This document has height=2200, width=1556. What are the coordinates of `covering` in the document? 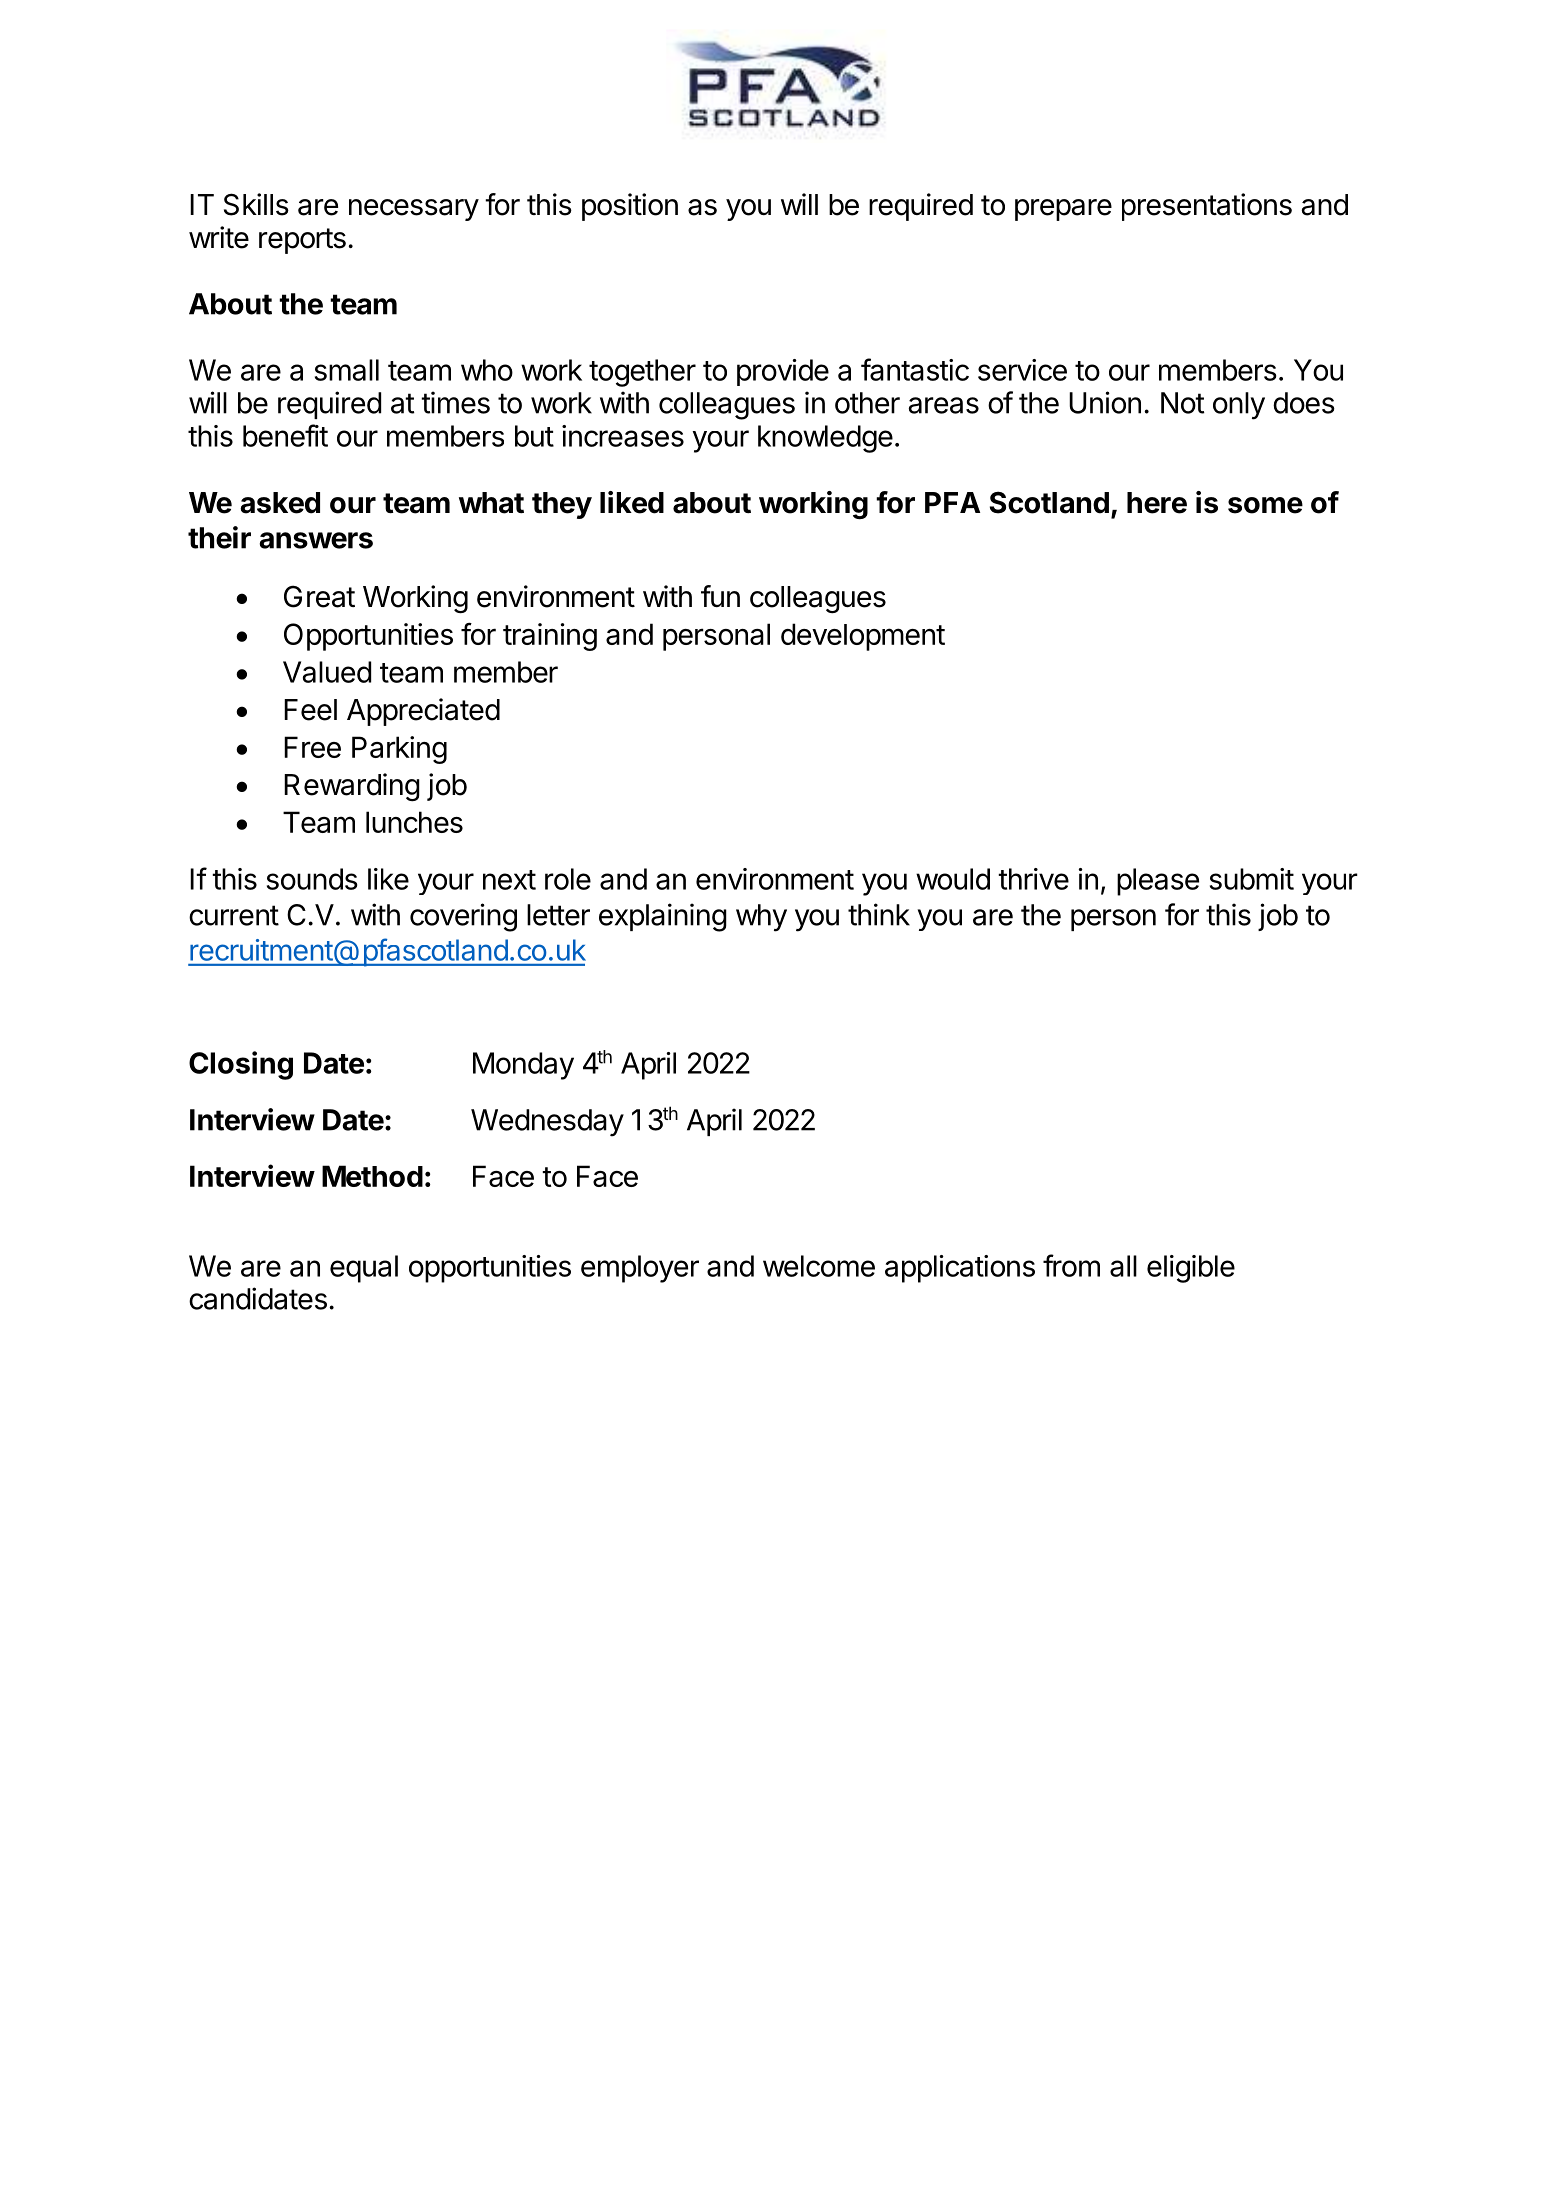 It's located at (463, 917).
